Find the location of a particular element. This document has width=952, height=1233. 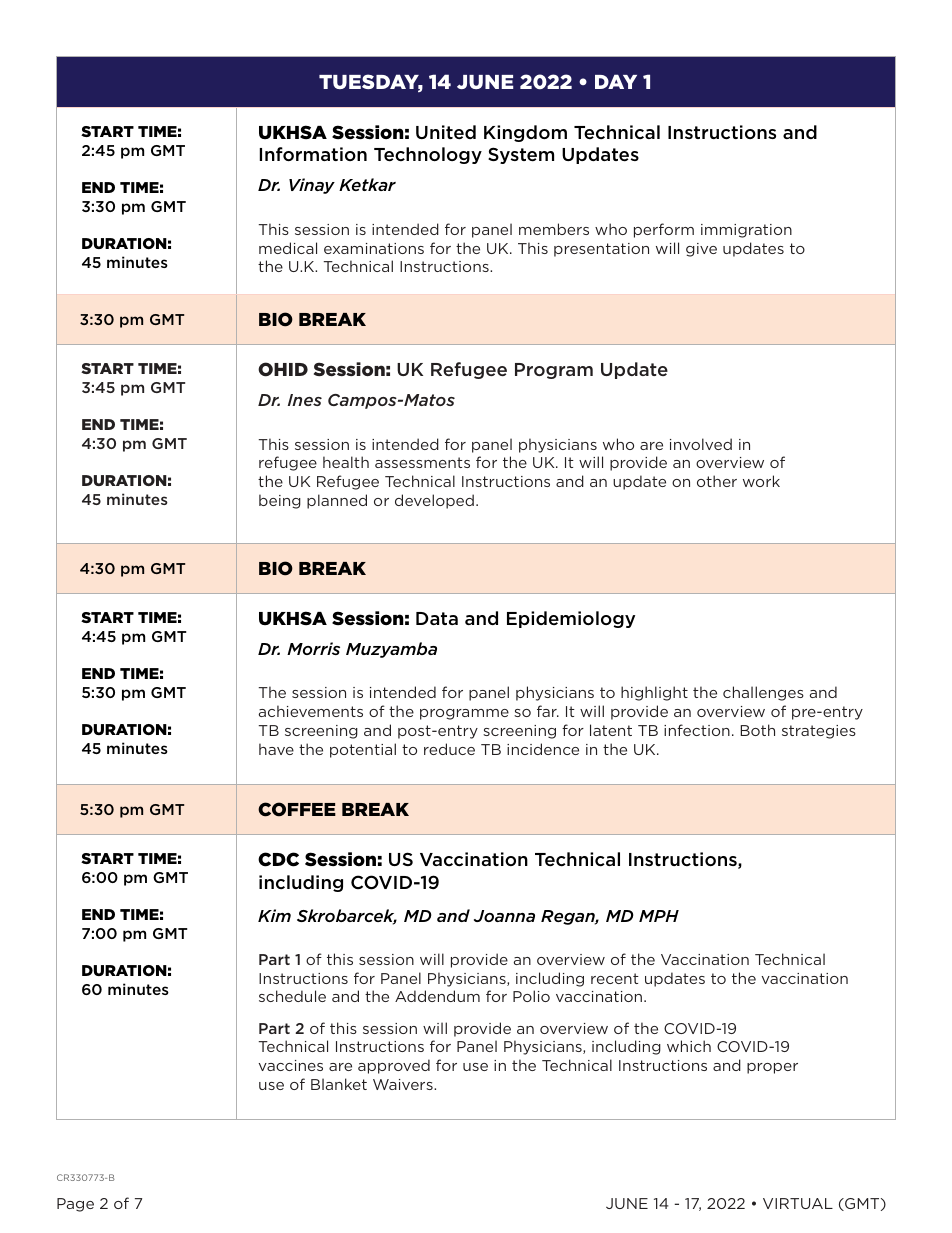

Page is located at coordinates (75, 1205).
